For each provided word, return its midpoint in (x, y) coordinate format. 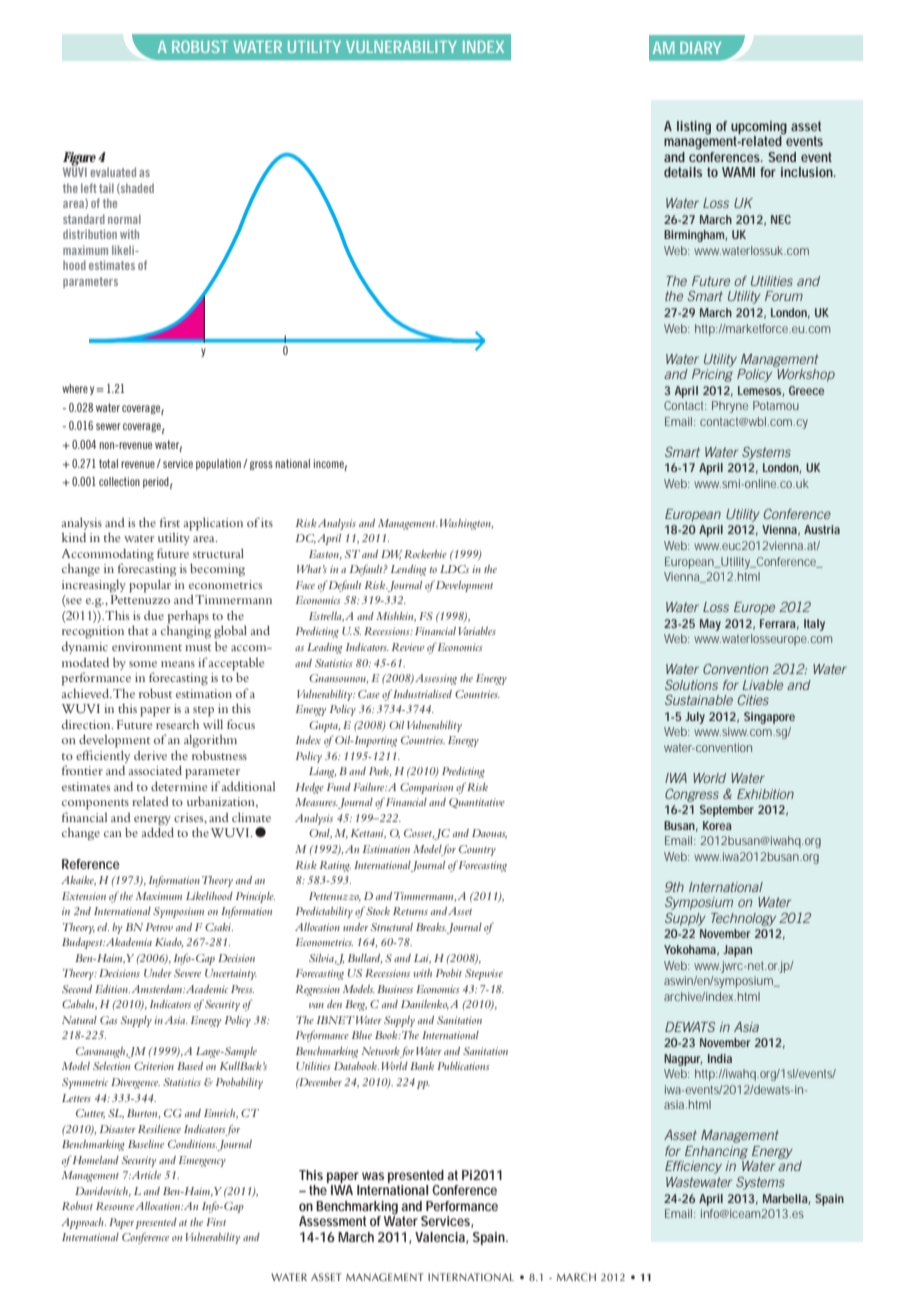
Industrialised (422, 694)
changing (186, 632)
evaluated (113, 172)
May (710, 625)
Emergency (202, 1161)
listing (694, 128)
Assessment (332, 1221)
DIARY (700, 48)
